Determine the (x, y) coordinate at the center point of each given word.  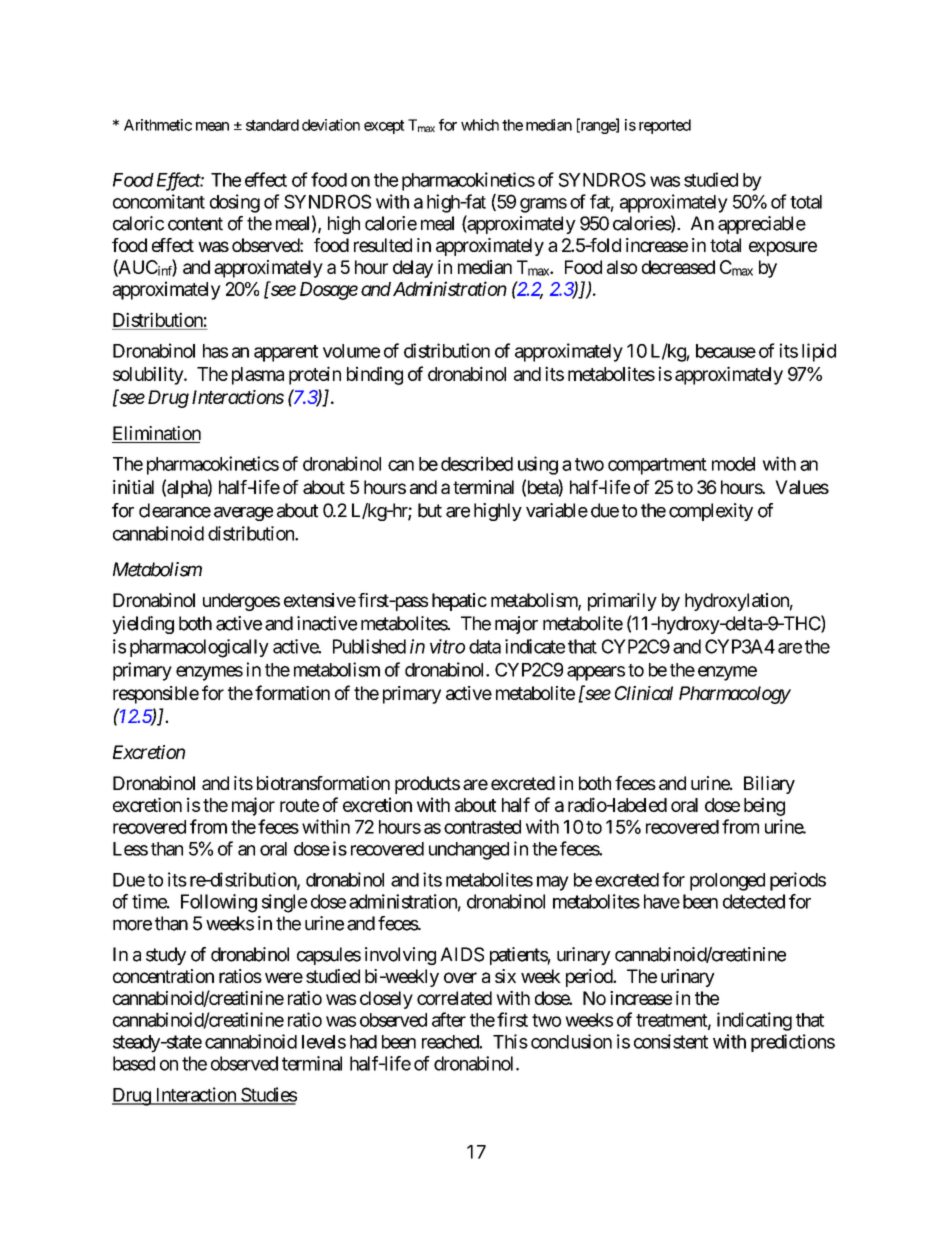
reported (665, 126)
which (480, 125)
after (449, 1019)
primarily (622, 602)
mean (212, 126)
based (134, 1063)
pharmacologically (199, 648)
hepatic (459, 602)
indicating (754, 1021)
